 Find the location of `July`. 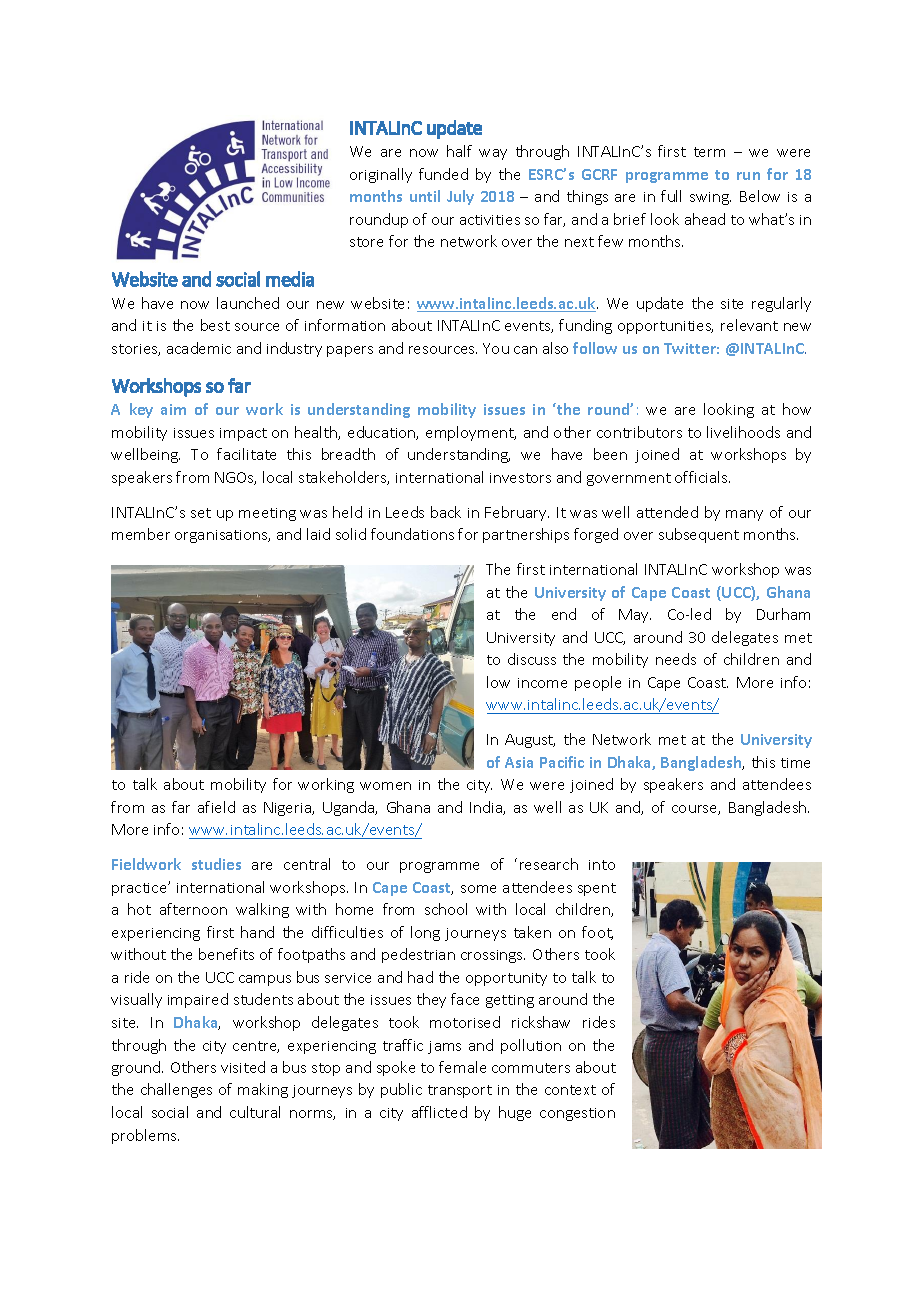

July is located at coordinates (460, 197).
